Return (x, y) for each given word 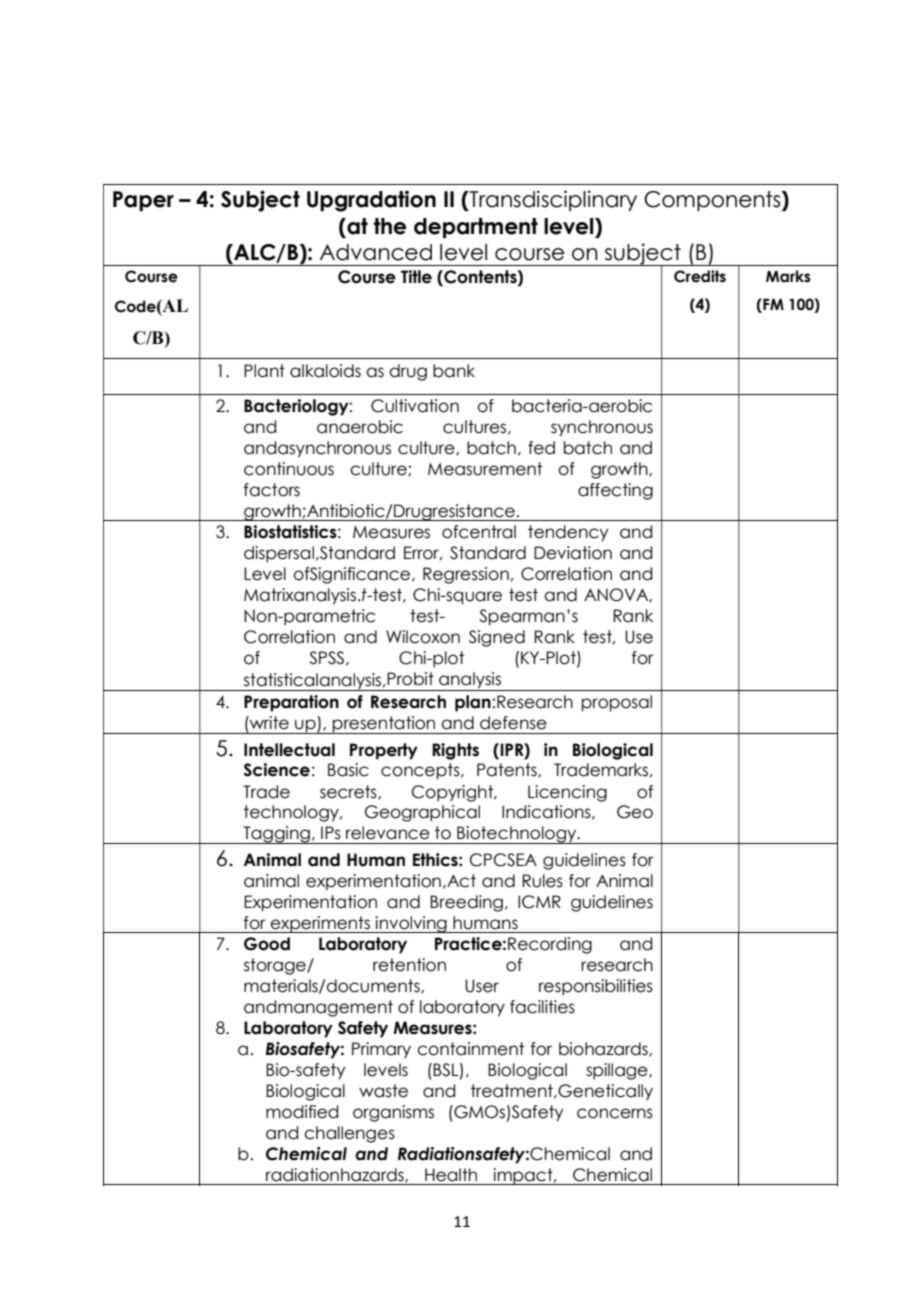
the (390, 226)
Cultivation (415, 406)
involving (411, 924)
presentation (384, 725)
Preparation (291, 703)
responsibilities (596, 987)
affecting (615, 491)
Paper (143, 201)
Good (267, 944)
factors (272, 490)
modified (302, 1112)
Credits (700, 276)
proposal (617, 703)
